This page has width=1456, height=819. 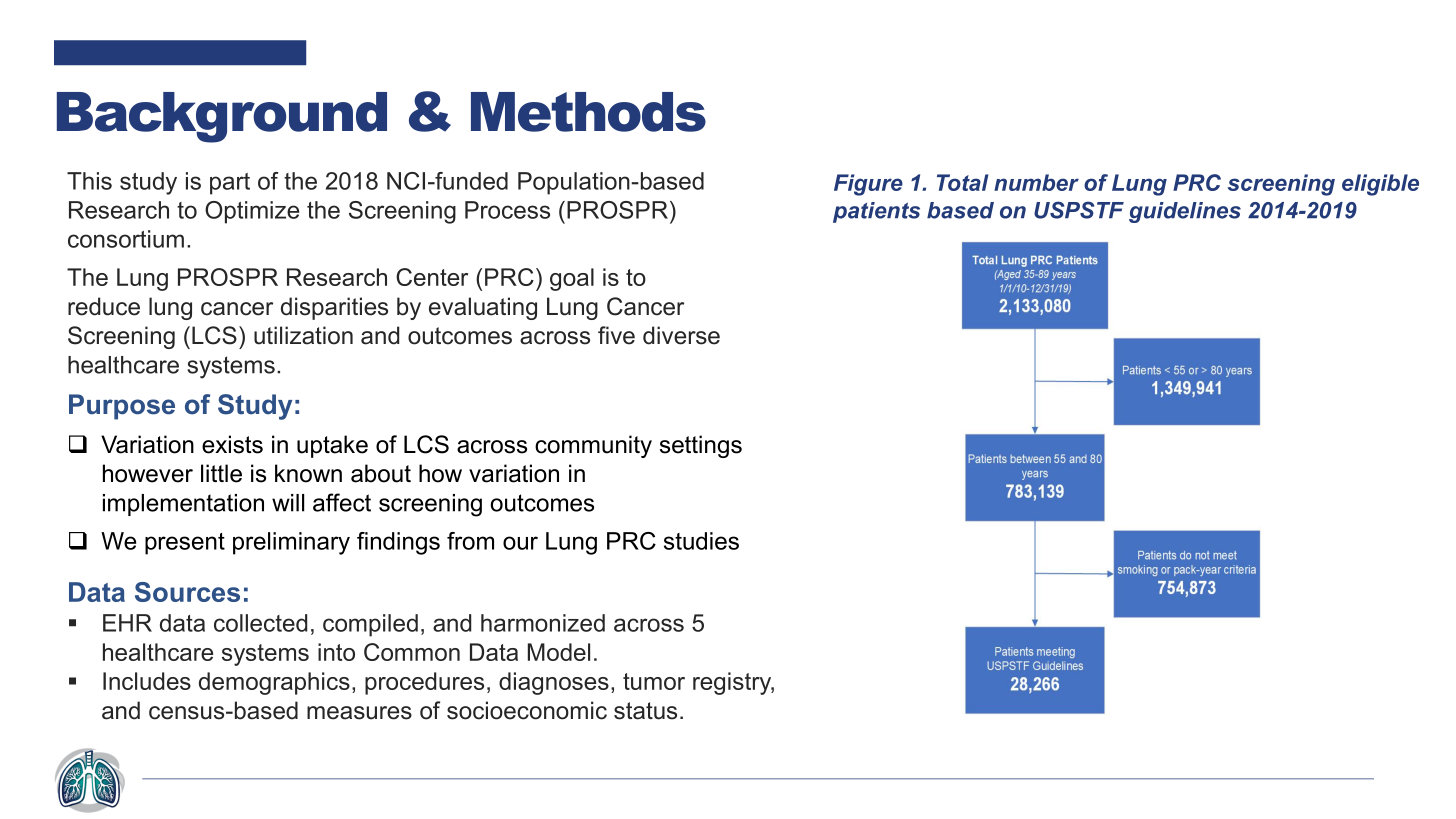 What do you see at coordinates (274, 683) in the page?
I see `demographics` at bounding box center [274, 683].
